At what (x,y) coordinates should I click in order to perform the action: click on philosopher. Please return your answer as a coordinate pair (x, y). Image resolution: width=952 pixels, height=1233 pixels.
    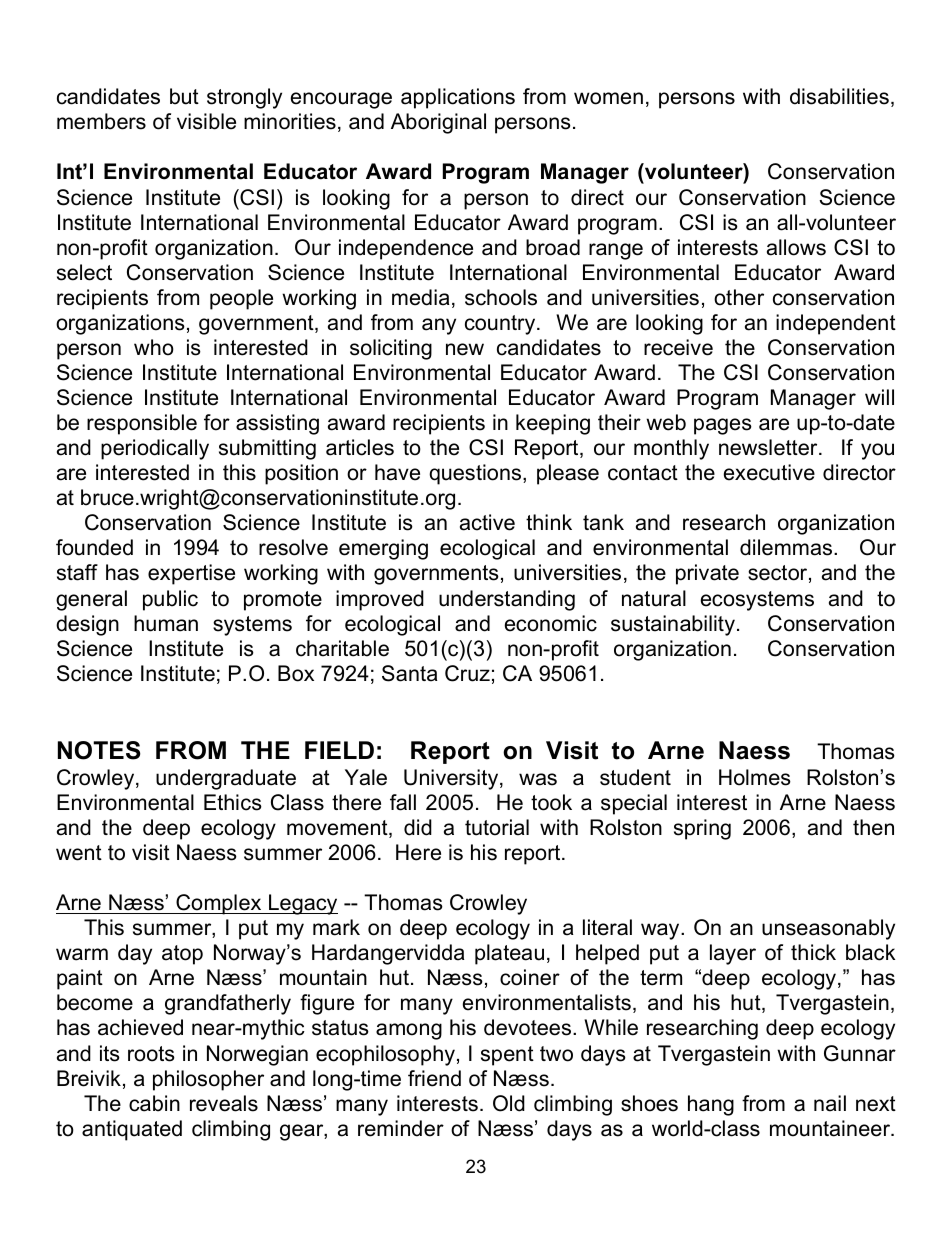
    Looking at the image, I should click on (208, 1080).
